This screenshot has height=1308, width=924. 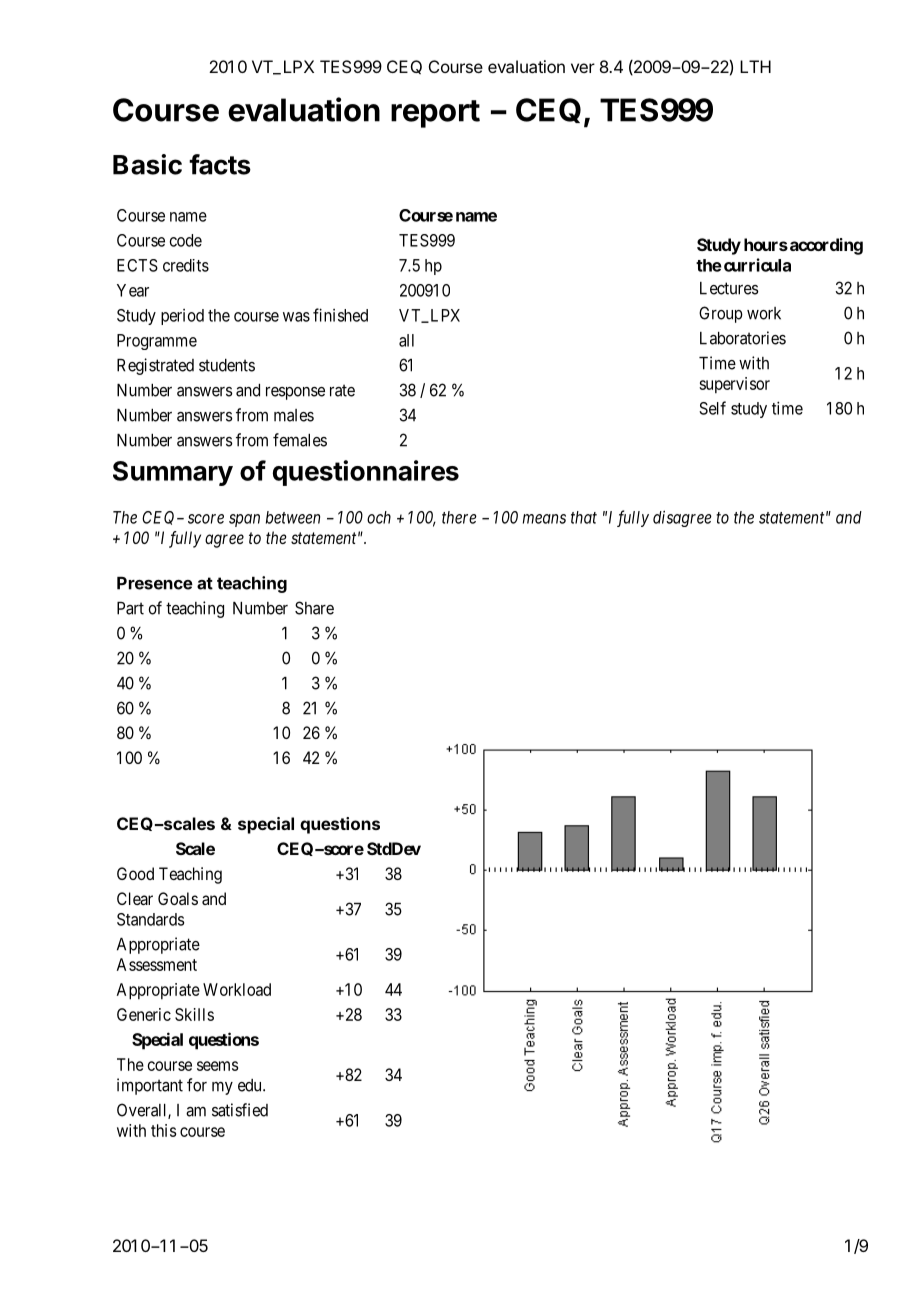 What do you see at coordinates (220, 164) in the screenshot?
I see `facts` at bounding box center [220, 164].
